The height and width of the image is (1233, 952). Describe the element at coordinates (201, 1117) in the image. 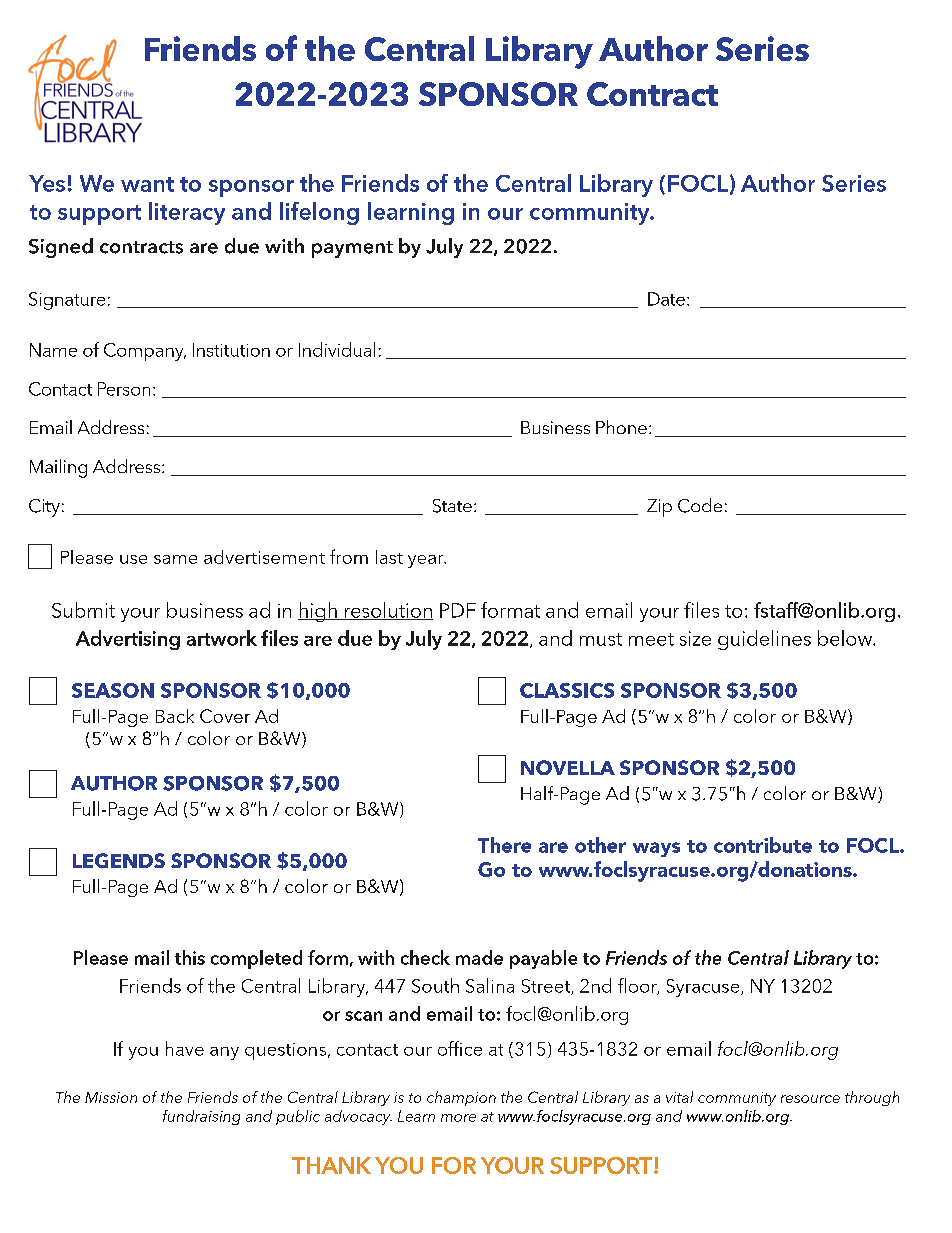

I see `fundraising` at that location.
